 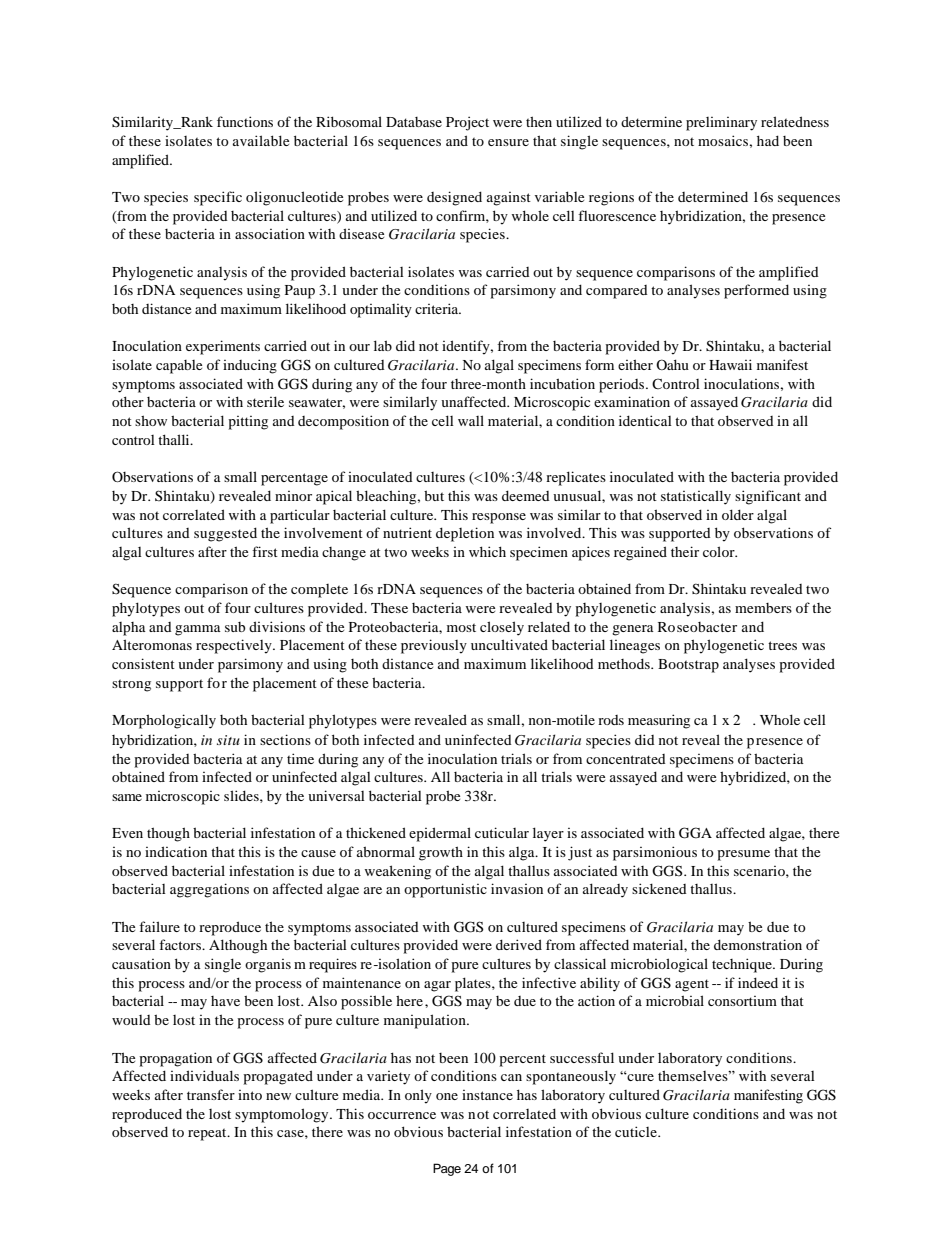 What do you see at coordinates (447, 1169) in the screenshot?
I see `Page` at bounding box center [447, 1169].
